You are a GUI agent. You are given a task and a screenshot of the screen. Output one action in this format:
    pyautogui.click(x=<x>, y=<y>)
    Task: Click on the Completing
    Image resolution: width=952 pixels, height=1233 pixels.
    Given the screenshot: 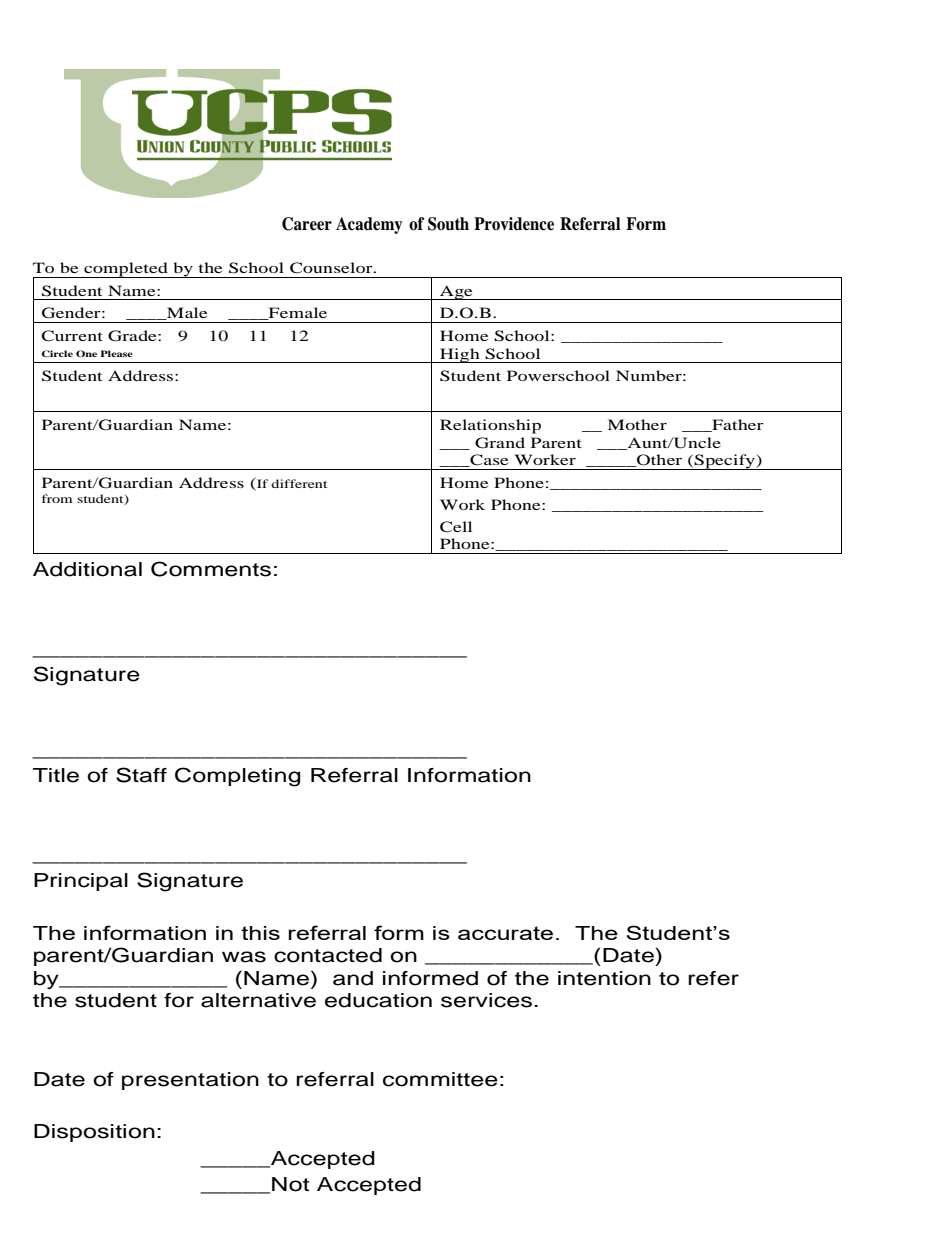 What is the action you would take?
    pyautogui.click(x=238, y=777)
